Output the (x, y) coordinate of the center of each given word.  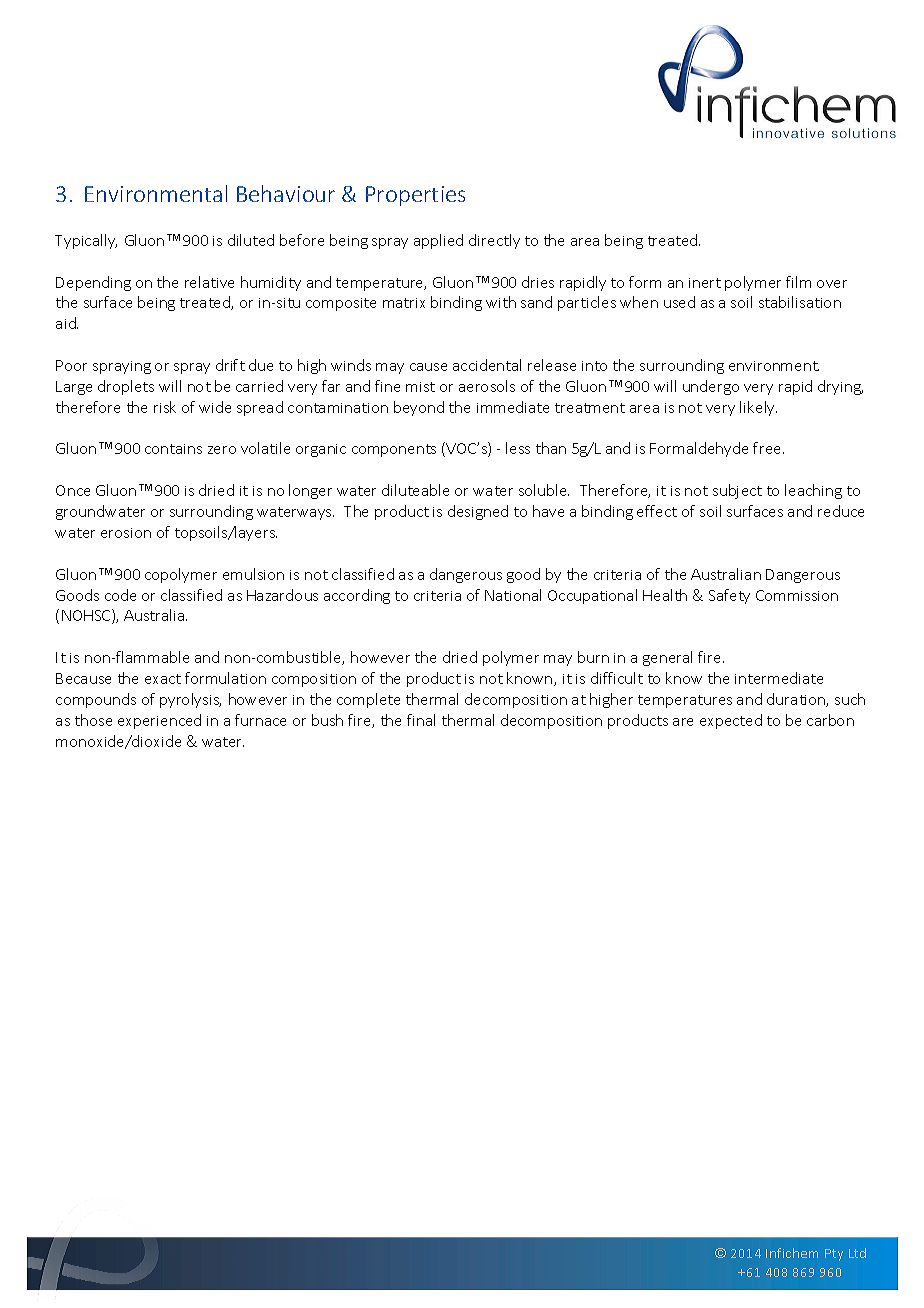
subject (737, 491)
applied (438, 241)
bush (327, 720)
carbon (830, 720)
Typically (86, 241)
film (798, 282)
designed (478, 512)
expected (731, 721)
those (93, 720)
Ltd (857, 1253)
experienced (159, 721)
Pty (834, 1255)
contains (173, 449)
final (421, 720)
